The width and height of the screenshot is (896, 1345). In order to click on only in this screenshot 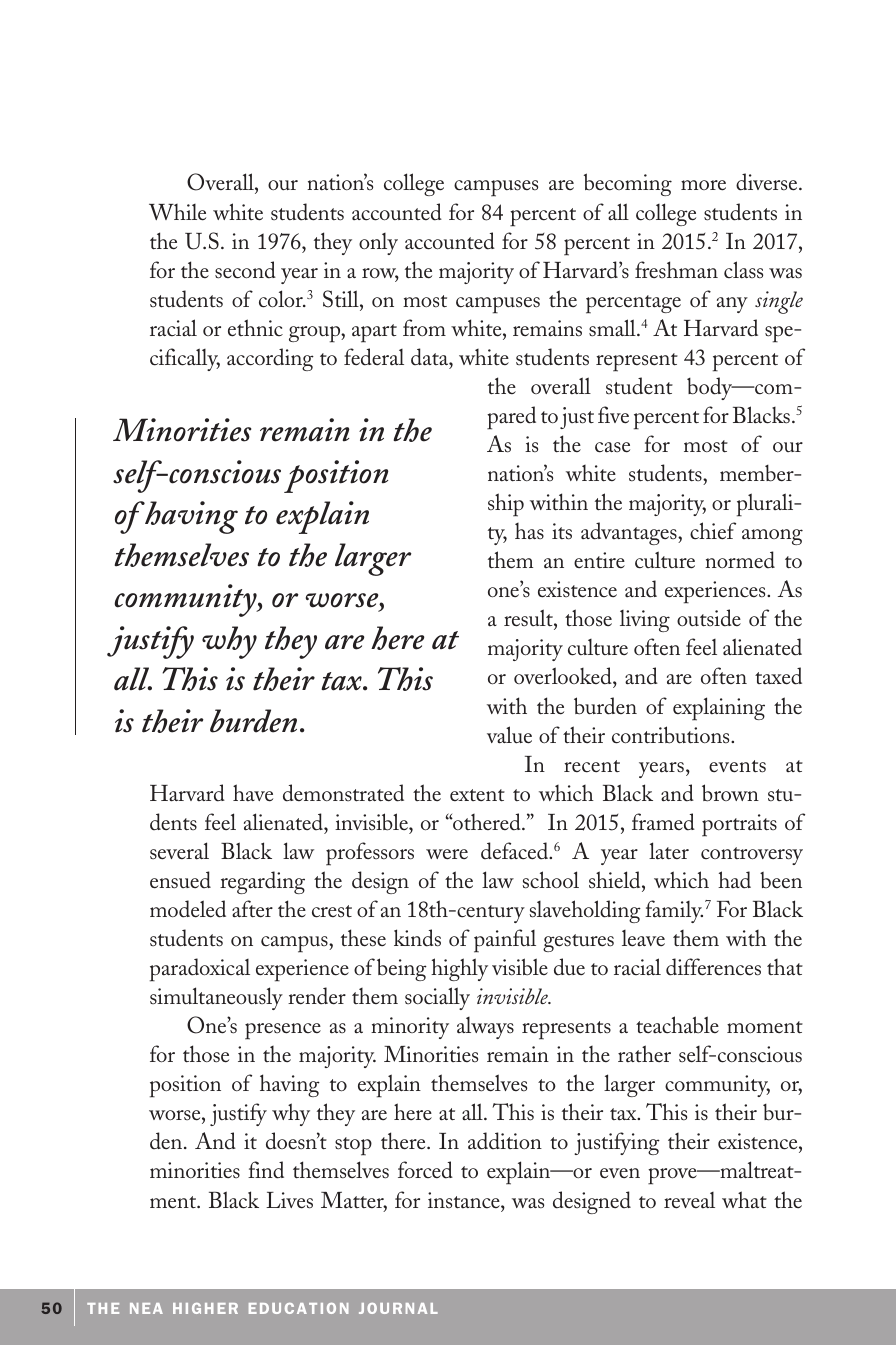, I will do `click(378, 244)`.
